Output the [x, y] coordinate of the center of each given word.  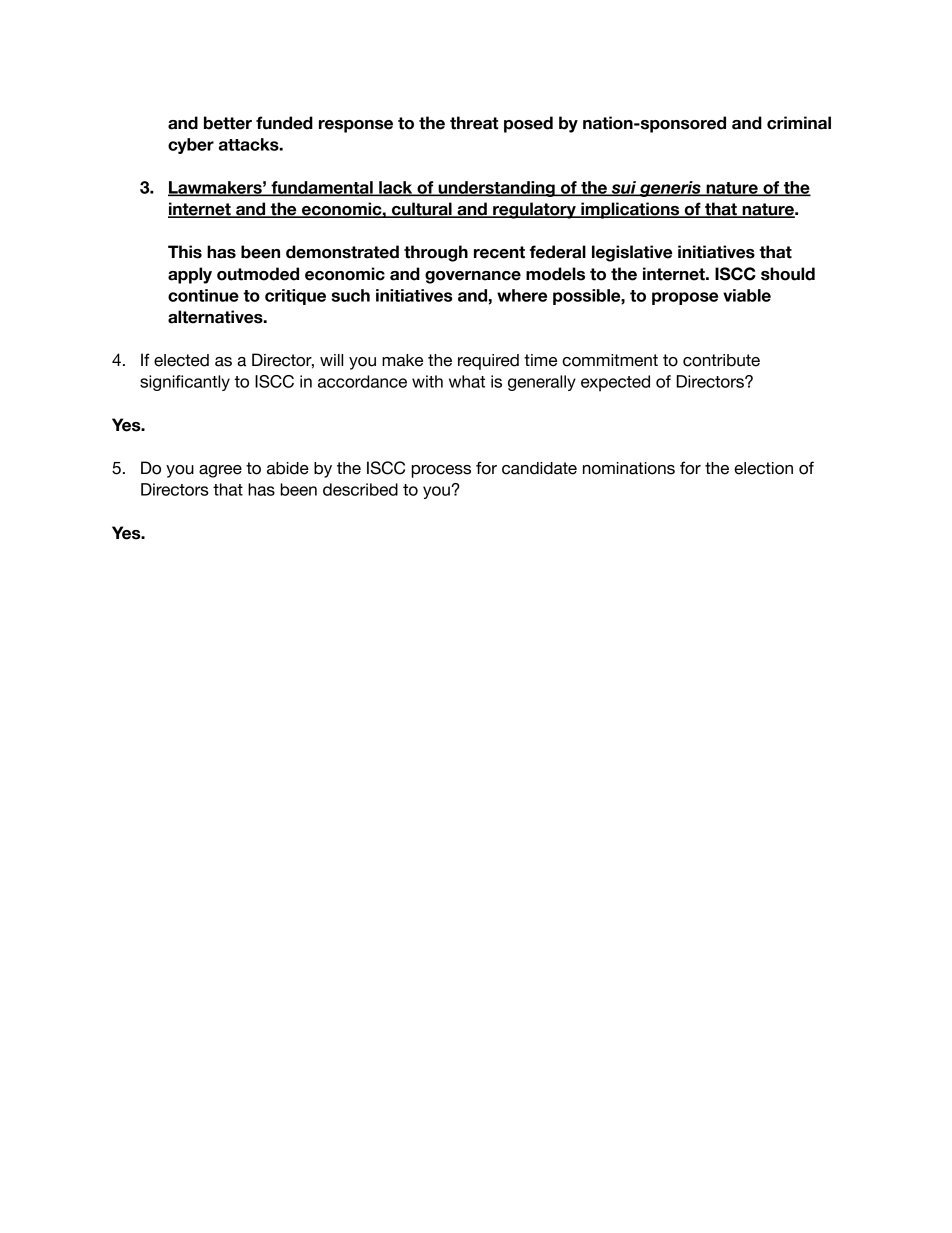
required [488, 362]
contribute [721, 360]
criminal [799, 123]
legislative [632, 253]
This [185, 252]
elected [181, 360]
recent [499, 252]
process [441, 471]
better [228, 123]
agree [220, 471]
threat [474, 123]
